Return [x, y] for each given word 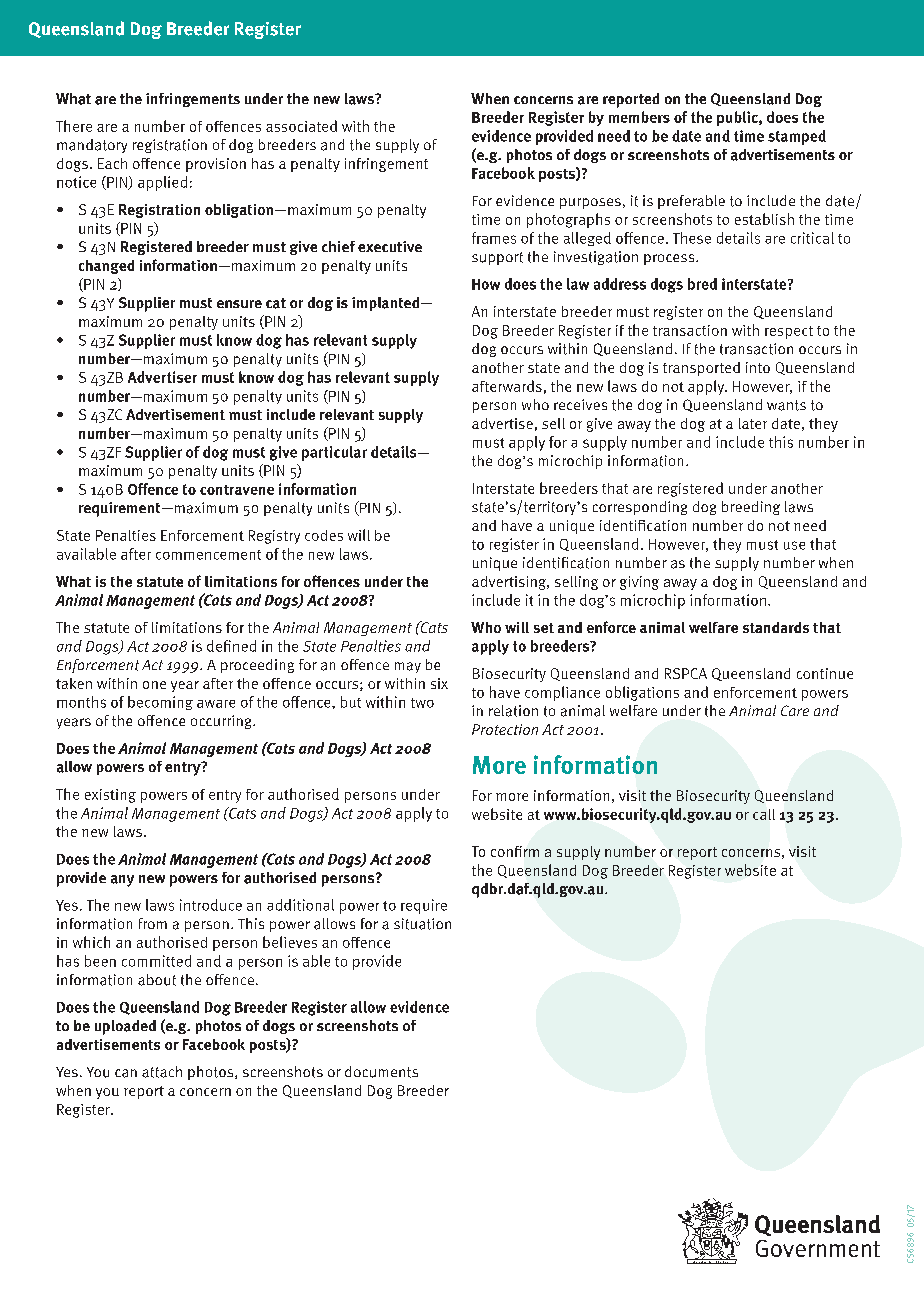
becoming [160, 703]
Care [795, 710]
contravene [237, 490]
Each [112, 163]
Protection [505, 729]
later [753, 423]
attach [162, 1072]
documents [381, 1072]
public [738, 118]
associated [301, 126]
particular [334, 453]
